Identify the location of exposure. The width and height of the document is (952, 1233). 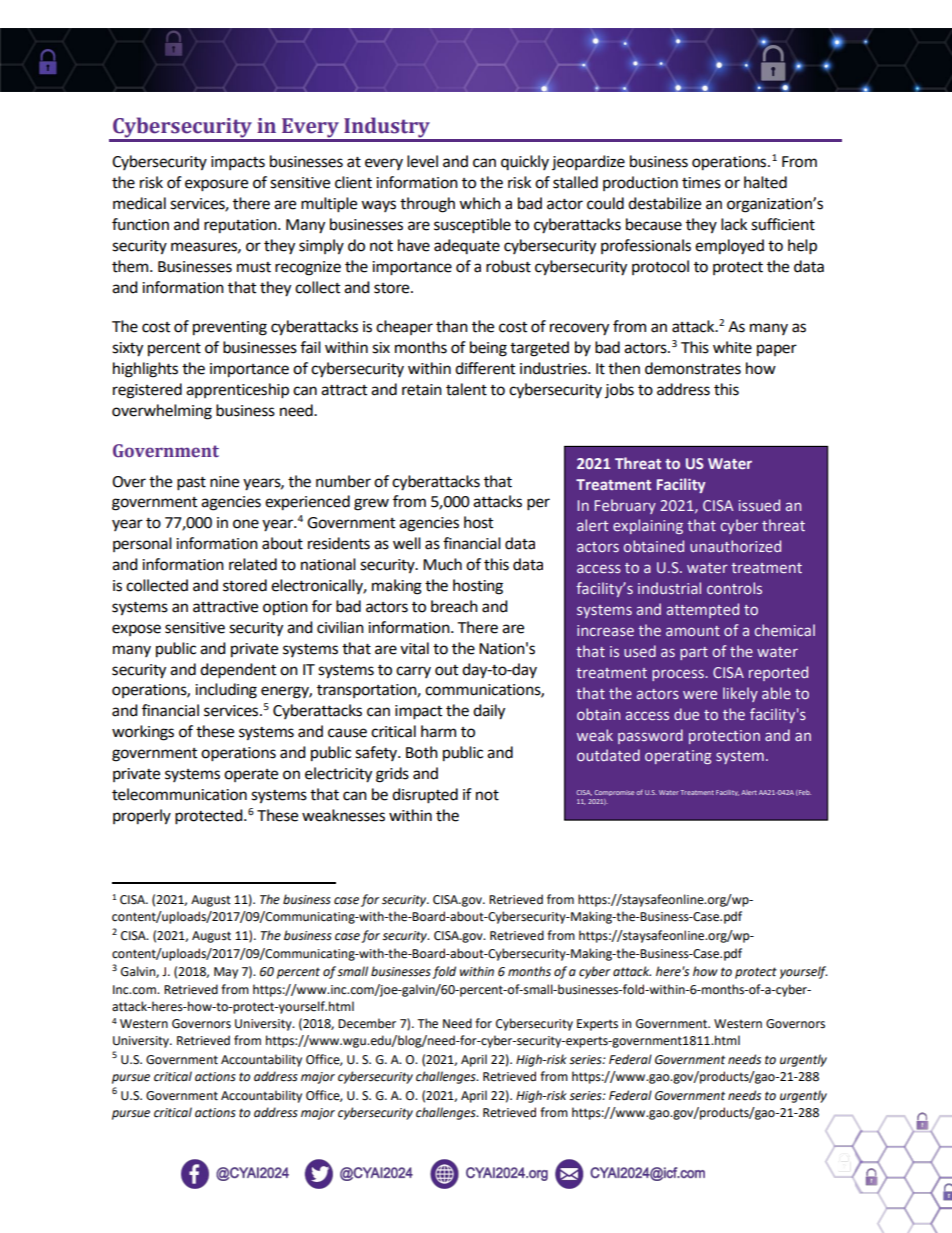
(216, 185).
